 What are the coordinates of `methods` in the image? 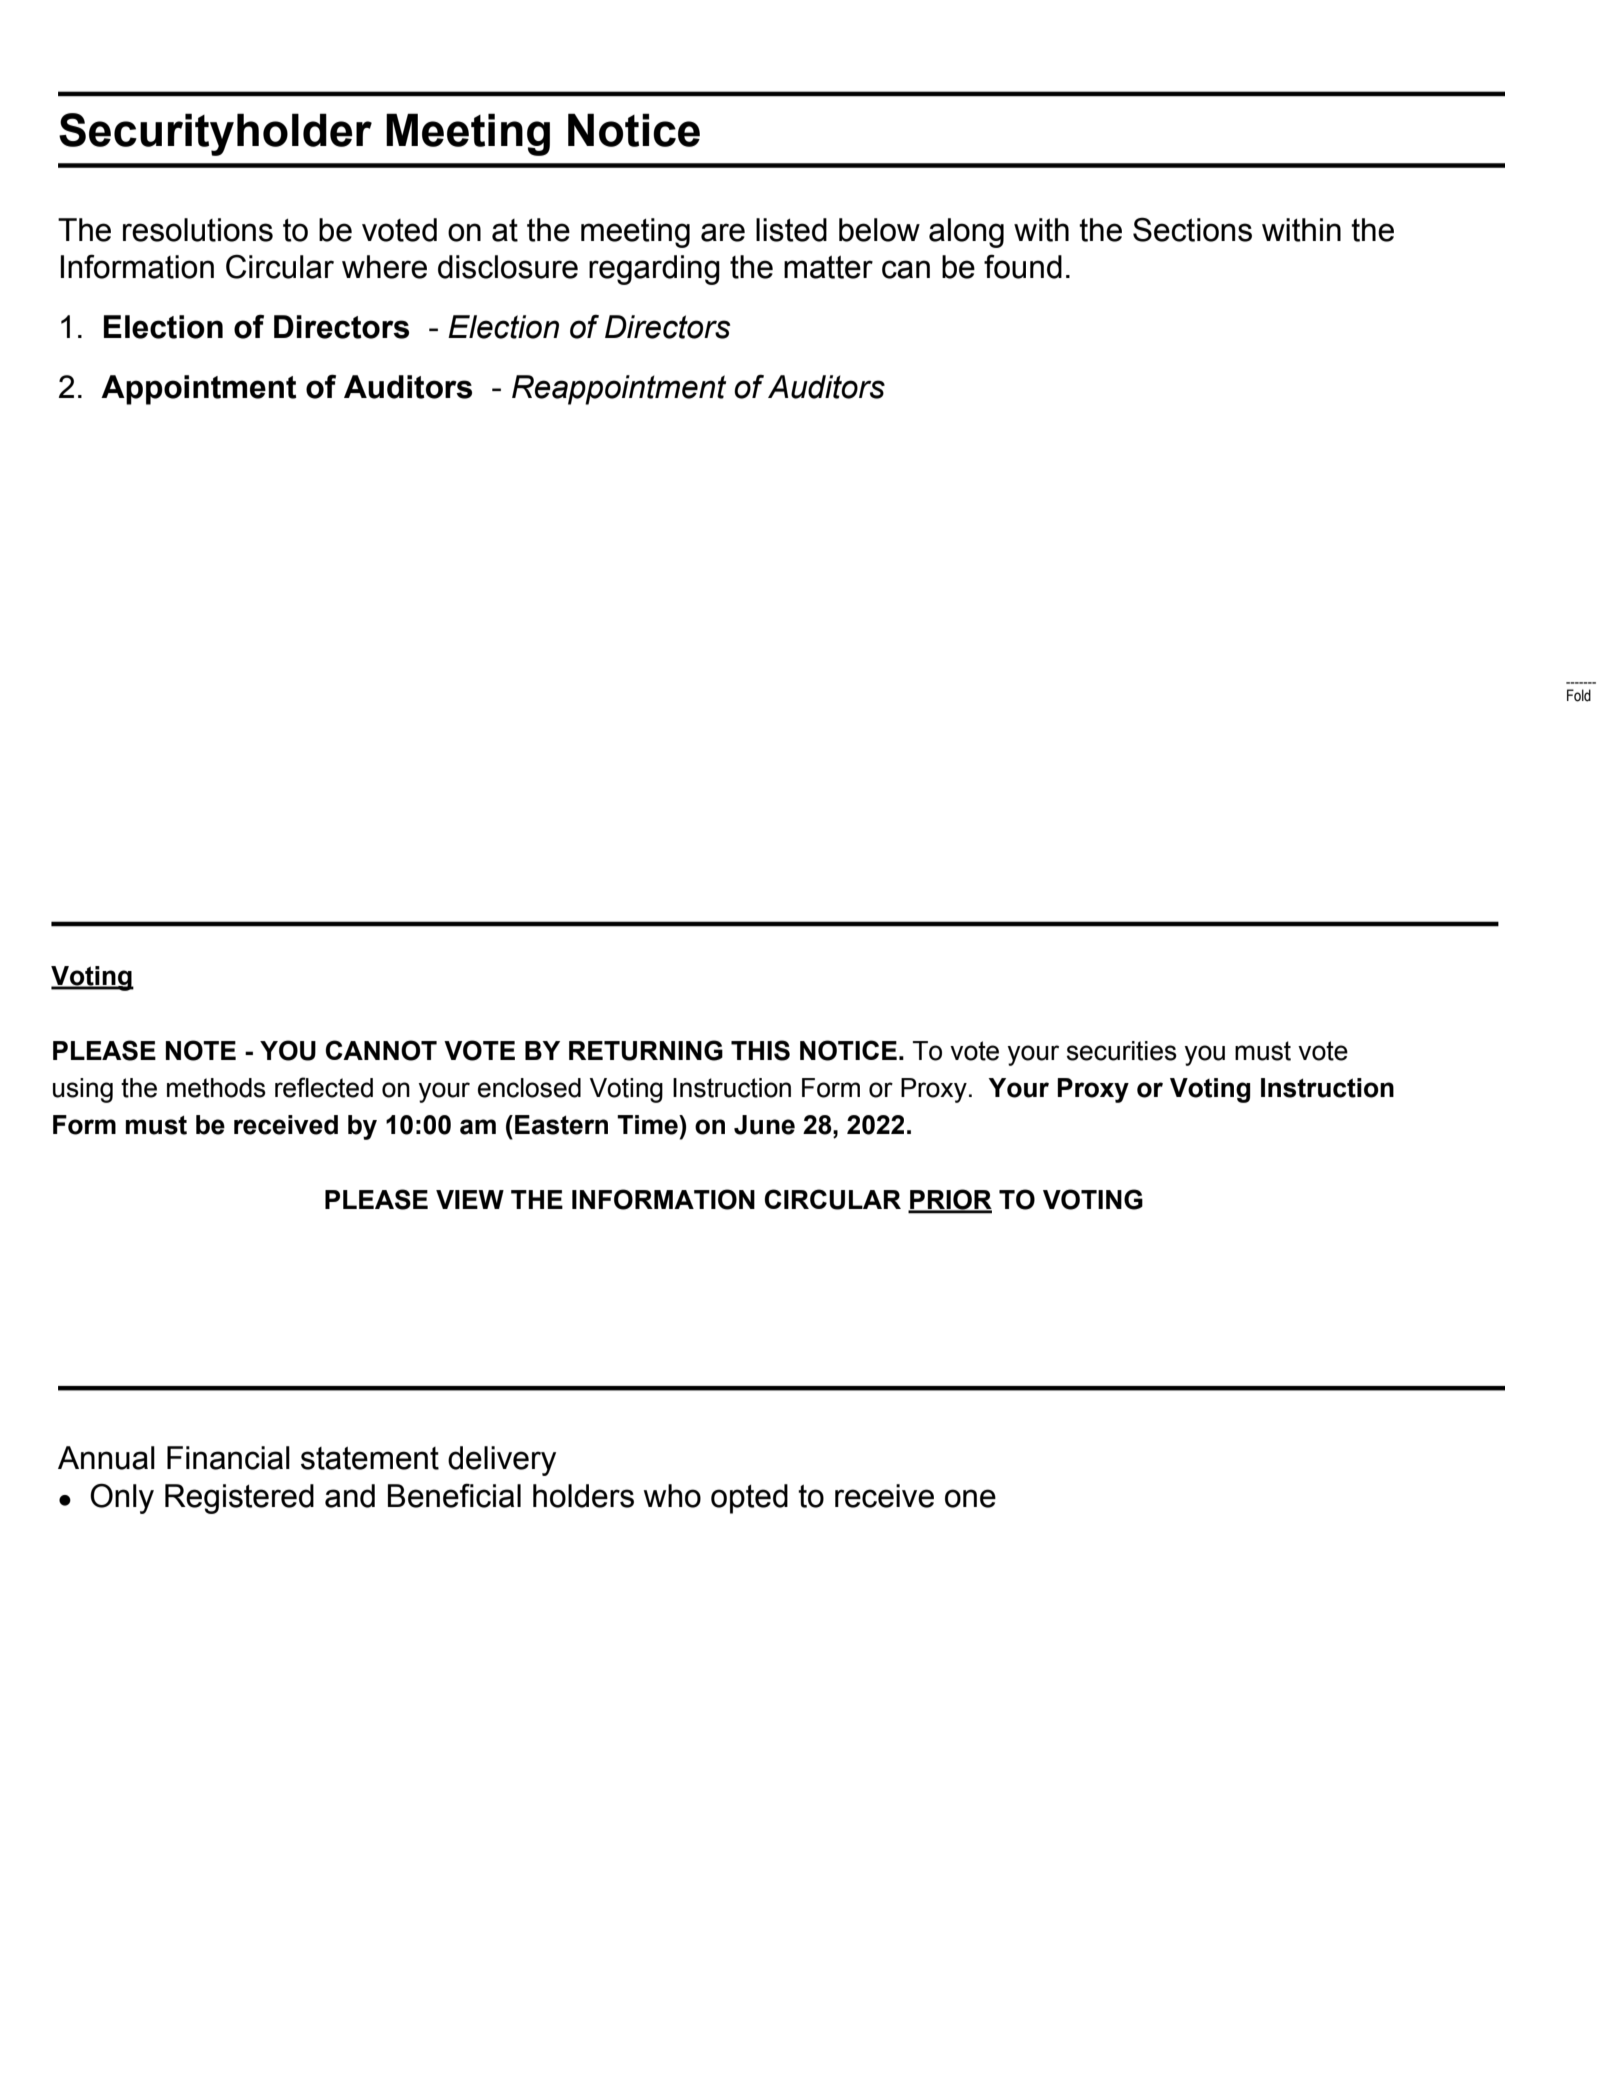 It's located at (216, 1088).
